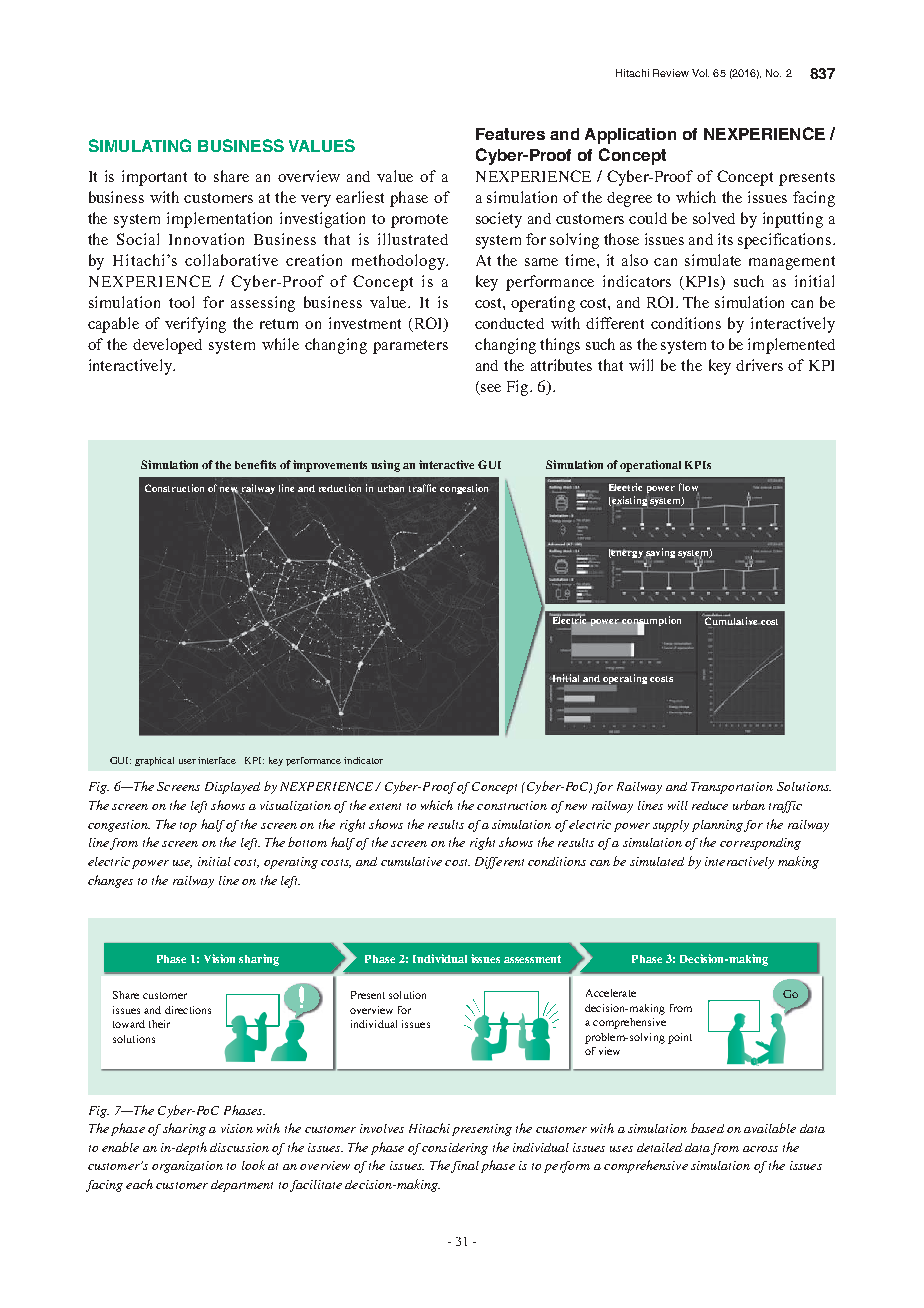 This screenshot has width=924, height=1308. Describe the element at coordinates (714, 218) in the screenshot. I see `solved` at that location.
